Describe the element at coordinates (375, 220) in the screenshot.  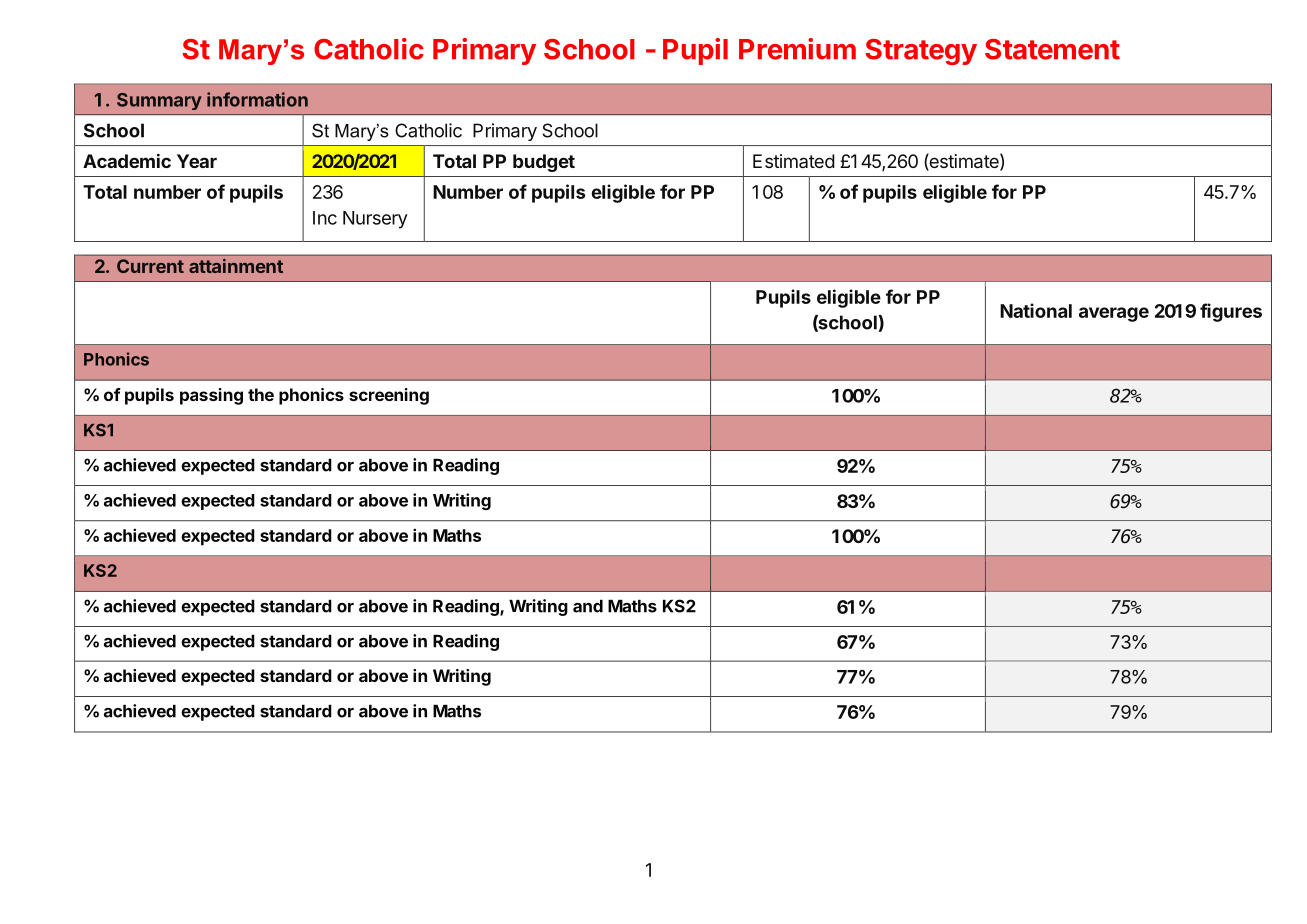
I see `Nursery` at that location.
